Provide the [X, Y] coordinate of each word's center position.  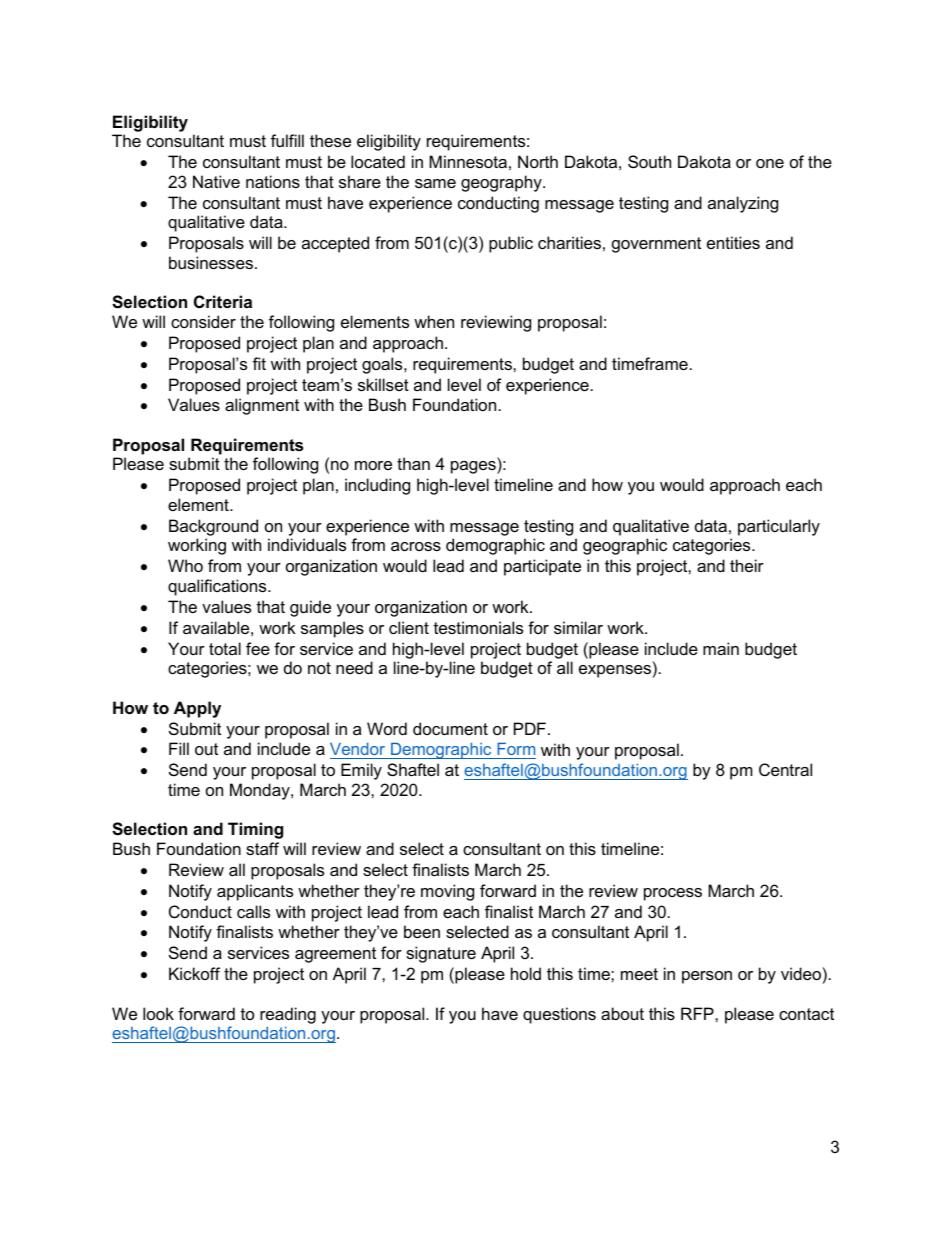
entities [733, 242]
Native [216, 181]
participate [542, 567]
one [770, 163]
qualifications [218, 587]
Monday [261, 791]
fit [259, 363]
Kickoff [194, 973]
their [747, 565]
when [434, 321]
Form [515, 750]
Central [785, 769]
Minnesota [468, 161]
